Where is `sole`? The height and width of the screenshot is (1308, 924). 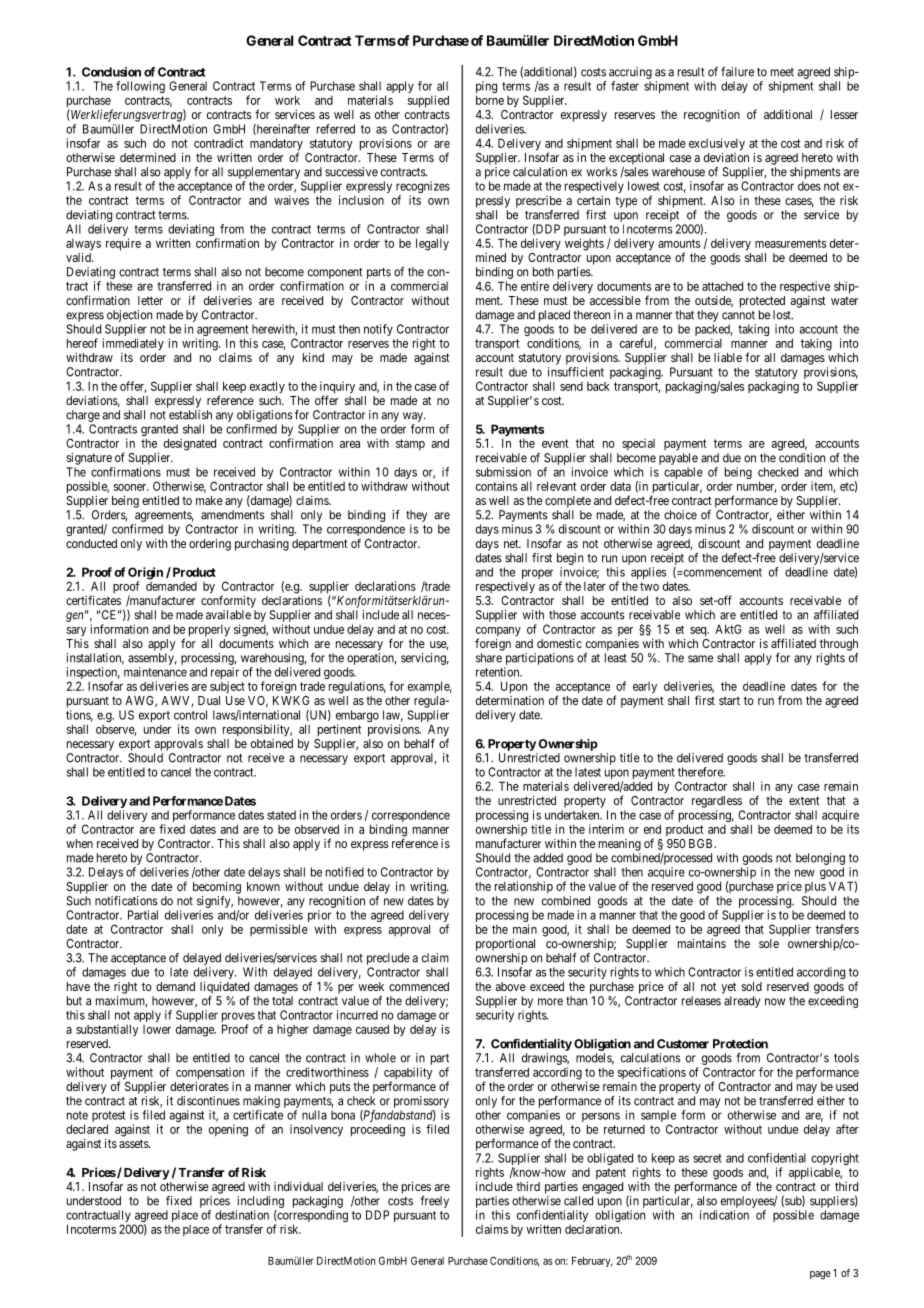 sole is located at coordinates (769, 943).
